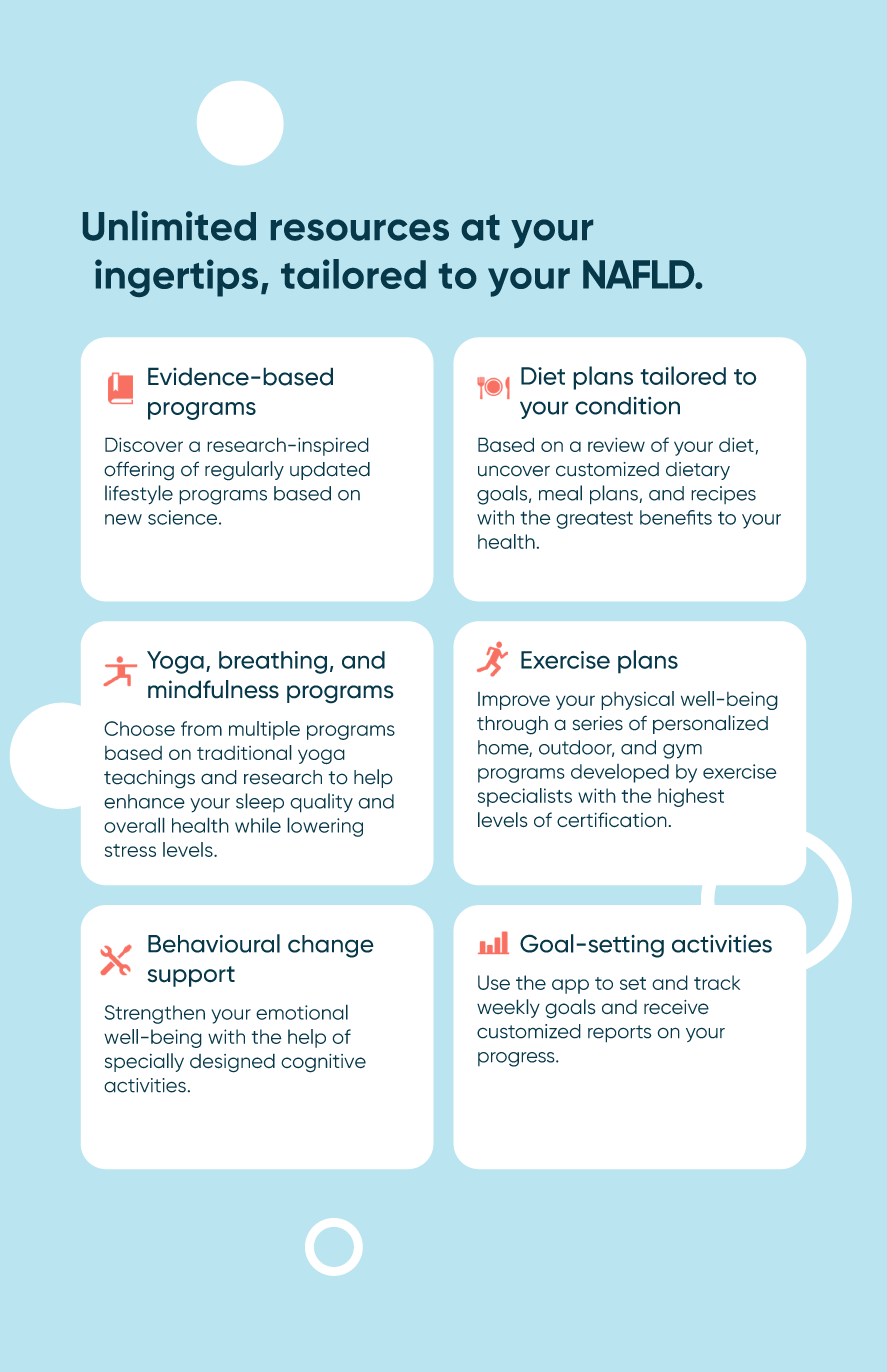  Describe the element at coordinates (169, 226) in the page. I see `Unlimited` at that location.
